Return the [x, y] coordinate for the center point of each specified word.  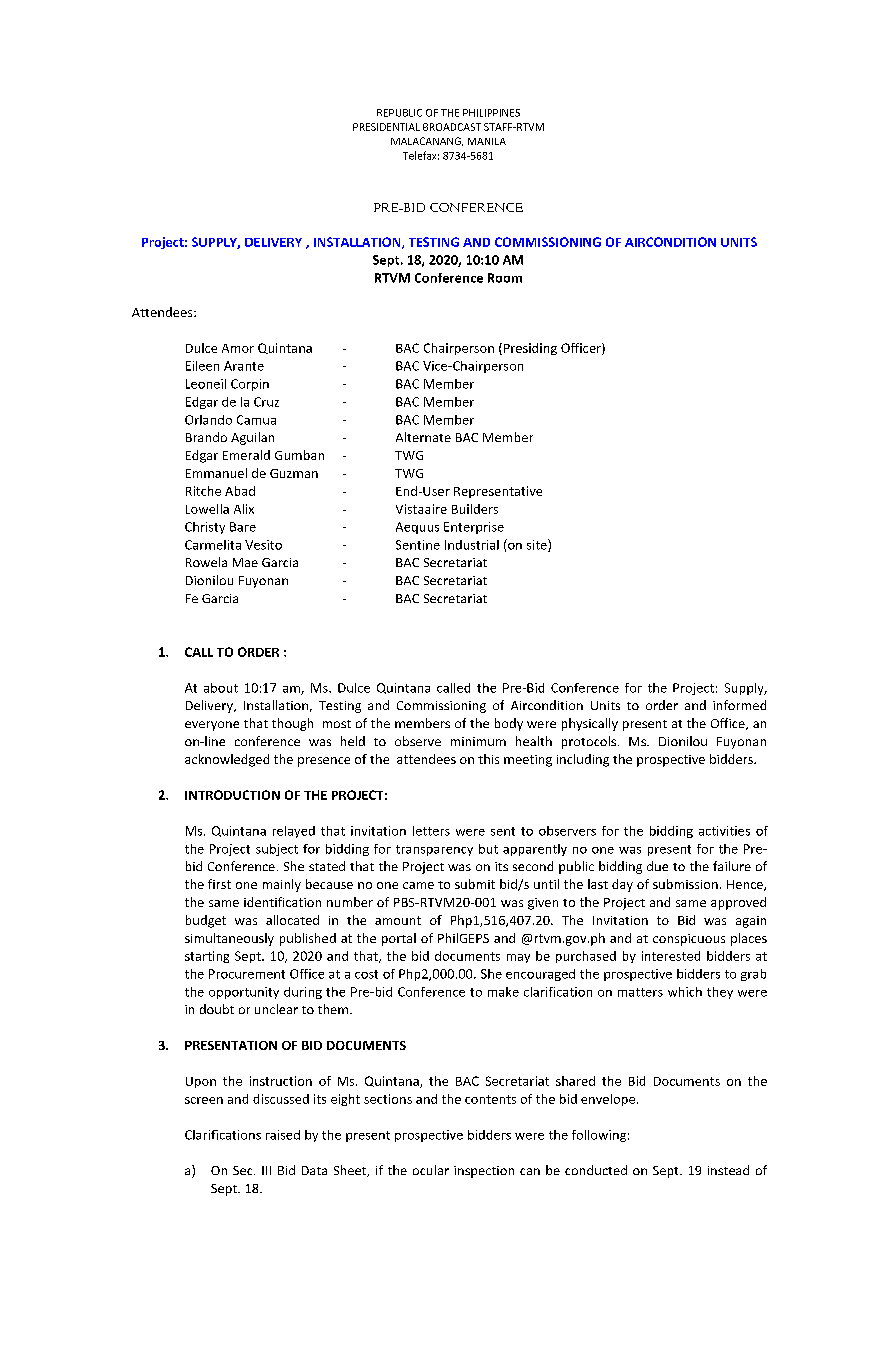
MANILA [487, 141]
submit [475, 884]
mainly [282, 885]
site [538, 545]
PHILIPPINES [491, 113]
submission [685, 884]
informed [739, 705]
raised [283, 1135]
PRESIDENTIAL [386, 127]
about [221, 688]
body [509, 724]
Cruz [266, 402]
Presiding [529, 349]
